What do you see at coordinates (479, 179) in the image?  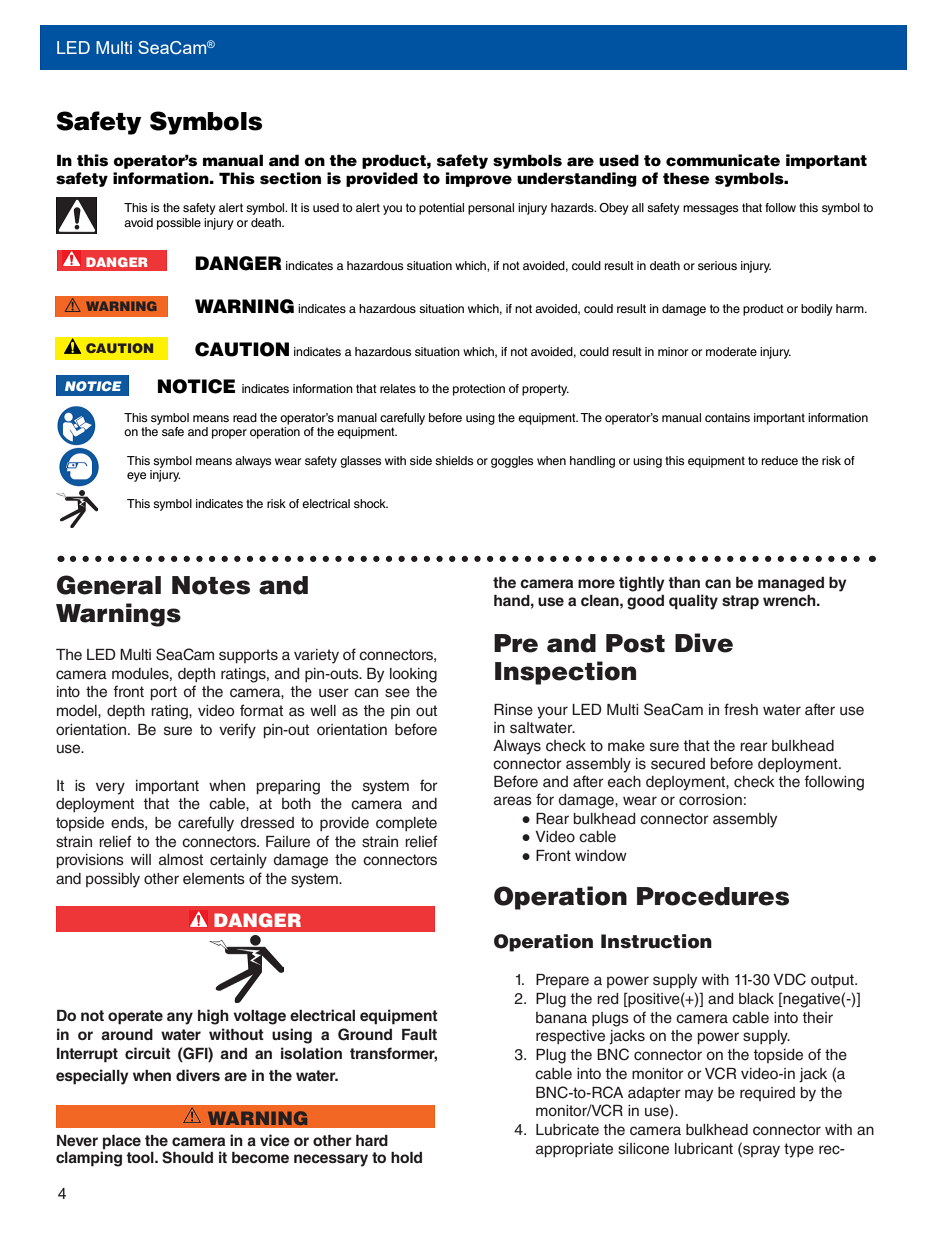 I see `improve` at bounding box center [479, 179].
